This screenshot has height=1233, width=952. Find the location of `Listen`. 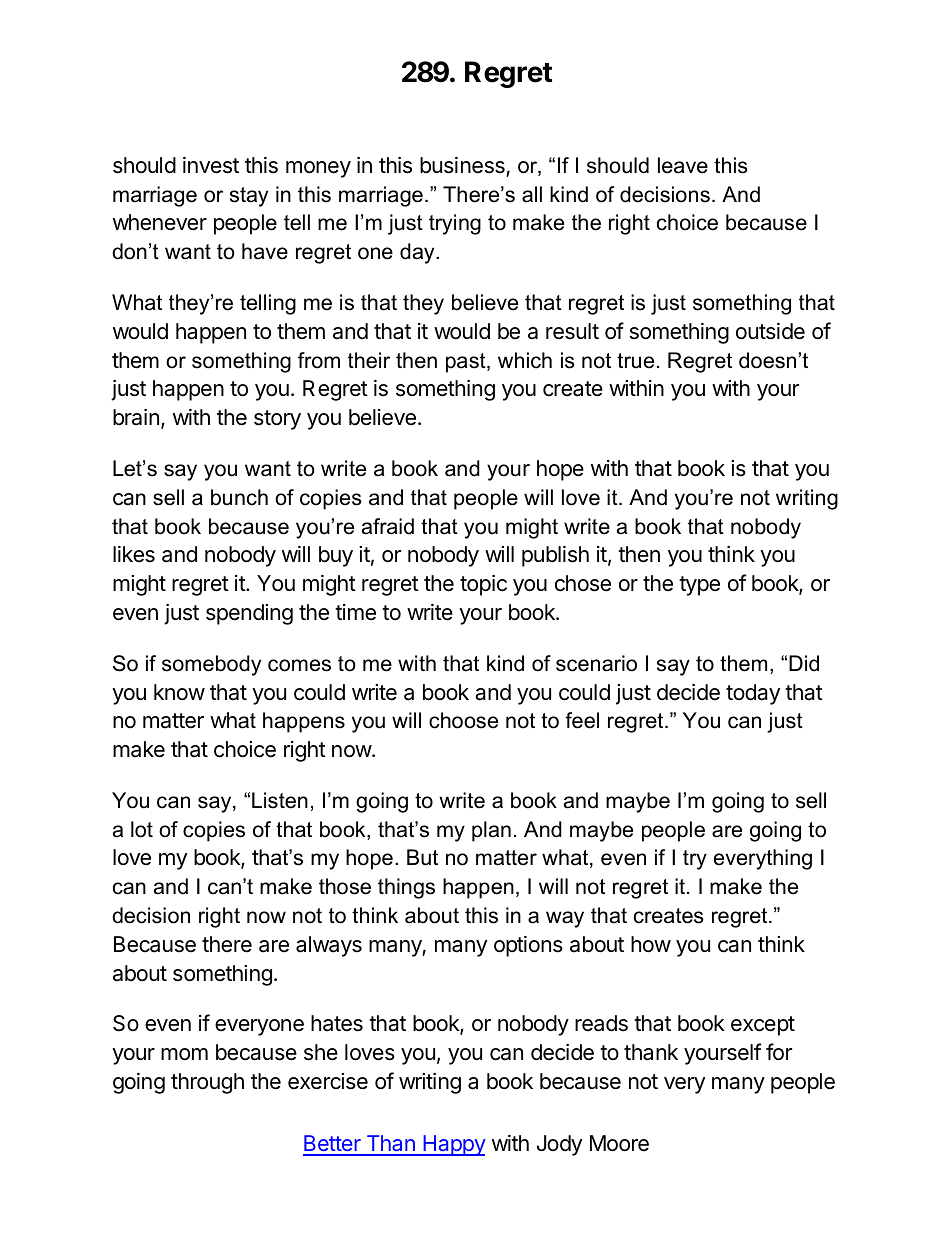

Listen is located at coordinates (280, 800).
